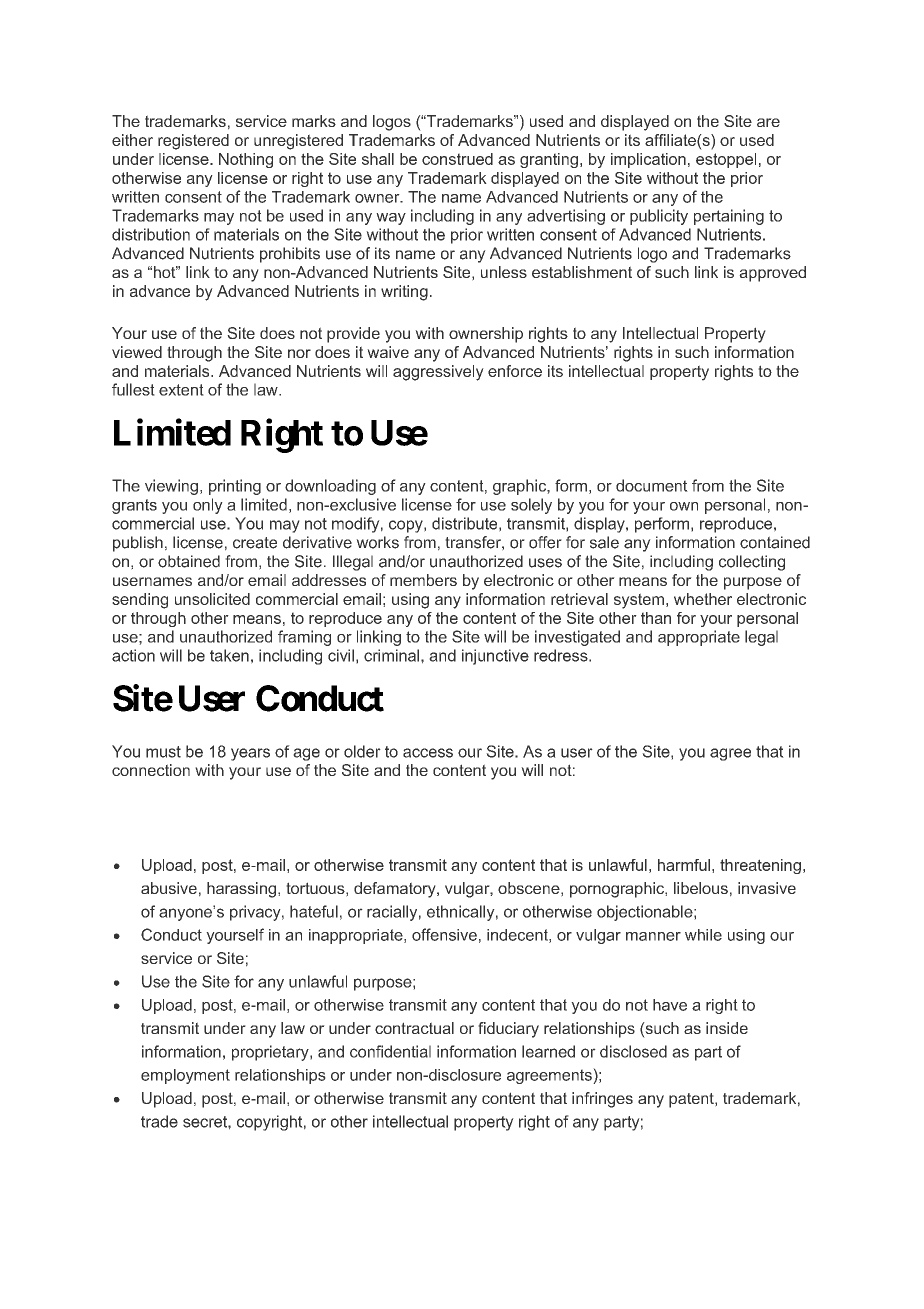 The width and height of the image is (924, 1309). I want to click on access, so click(428, 753).
